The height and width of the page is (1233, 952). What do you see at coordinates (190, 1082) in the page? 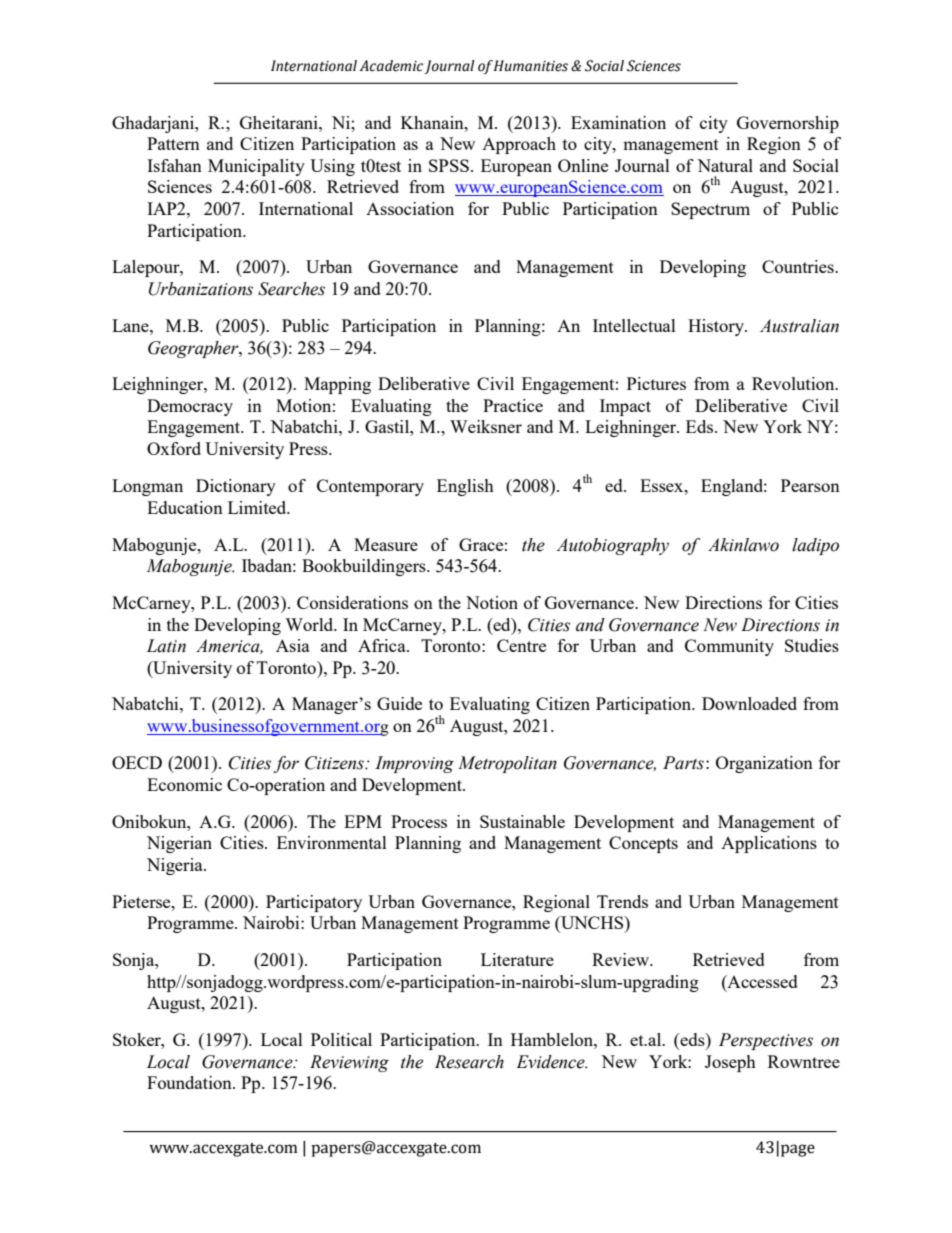
I see `Foundation` at bounding box center [190, 1082].
